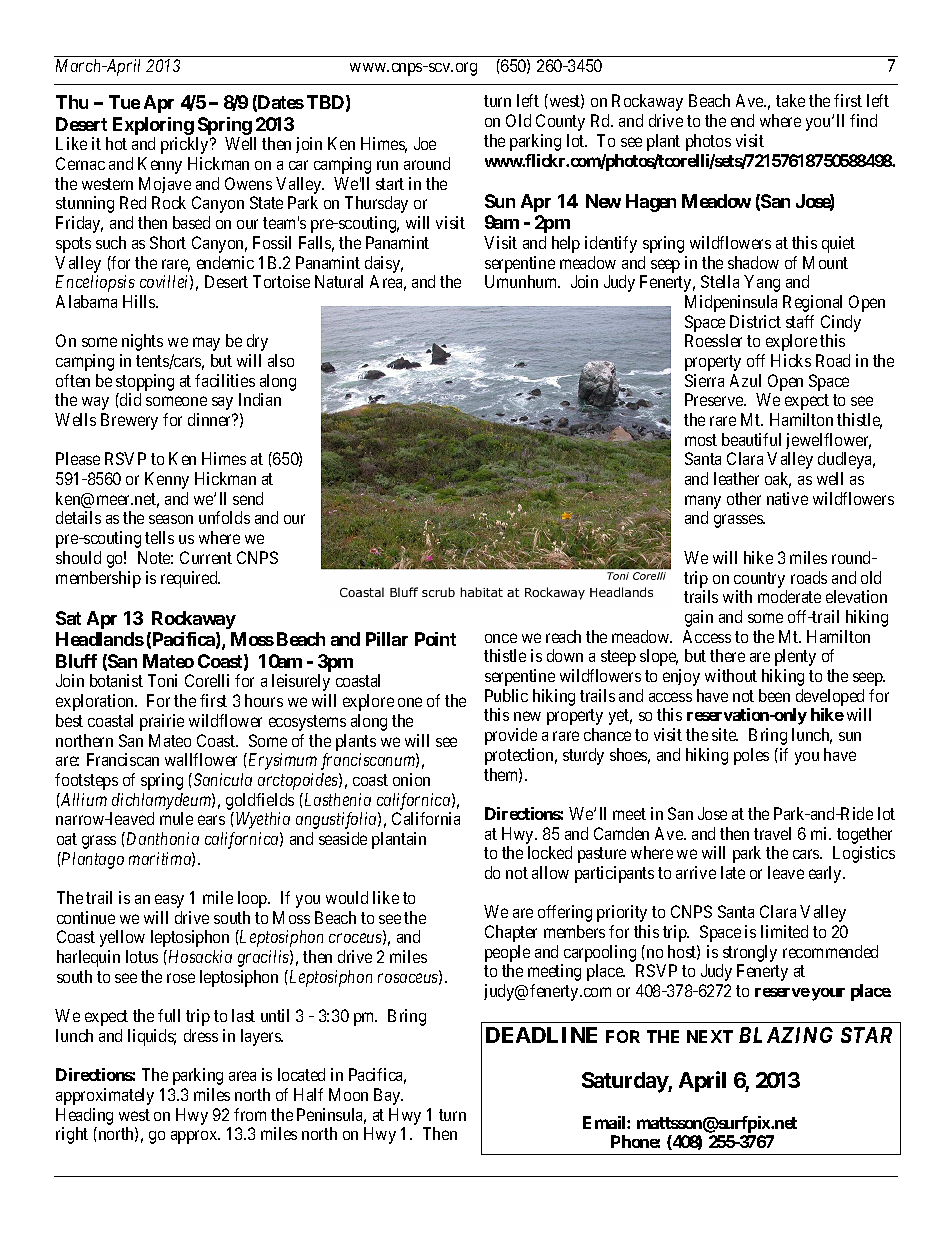 The image size is (952, 1233). I want to click on Brewery, so click(129, 421).
